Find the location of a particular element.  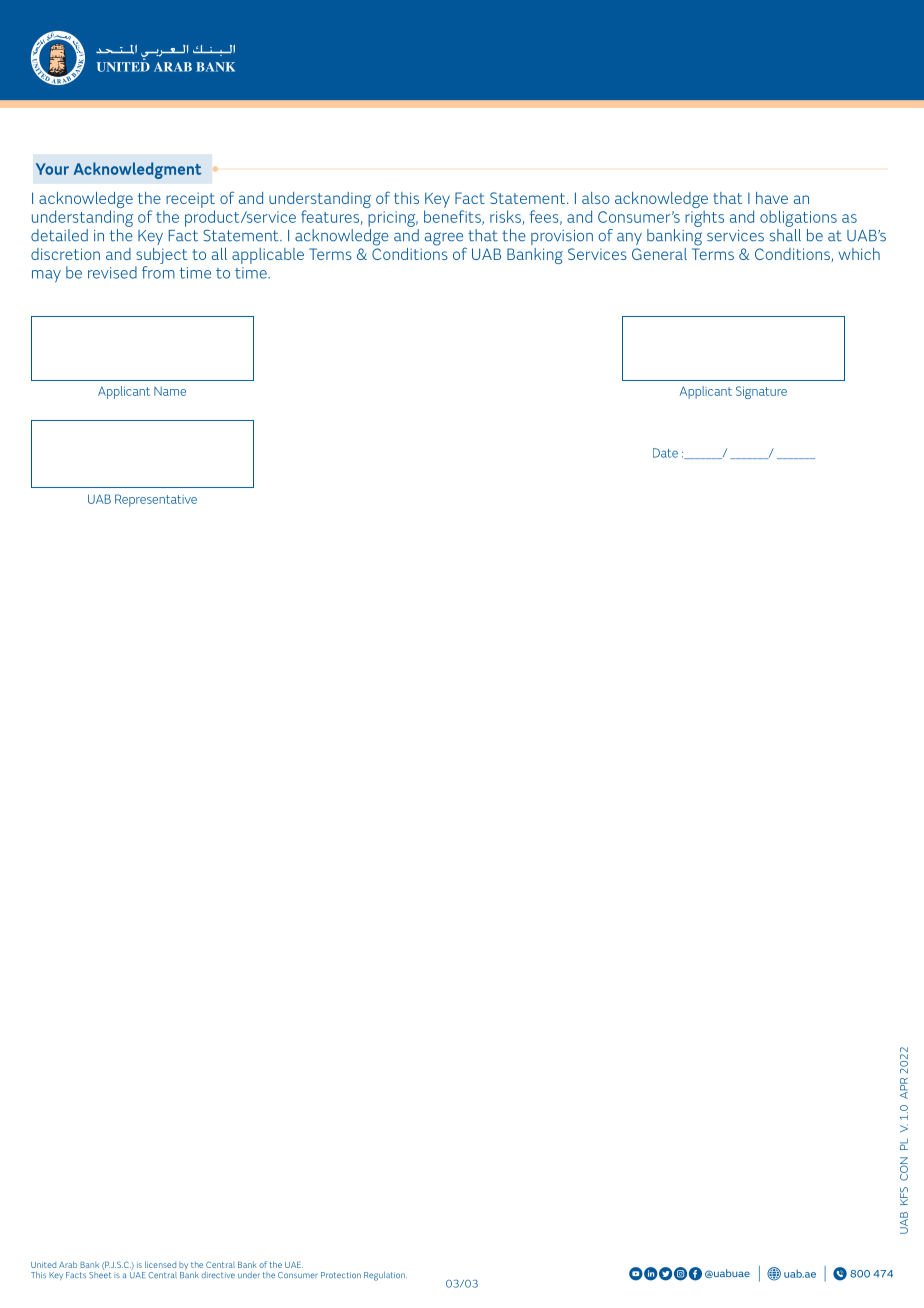

Representative is located at coordinates (156, 500).
